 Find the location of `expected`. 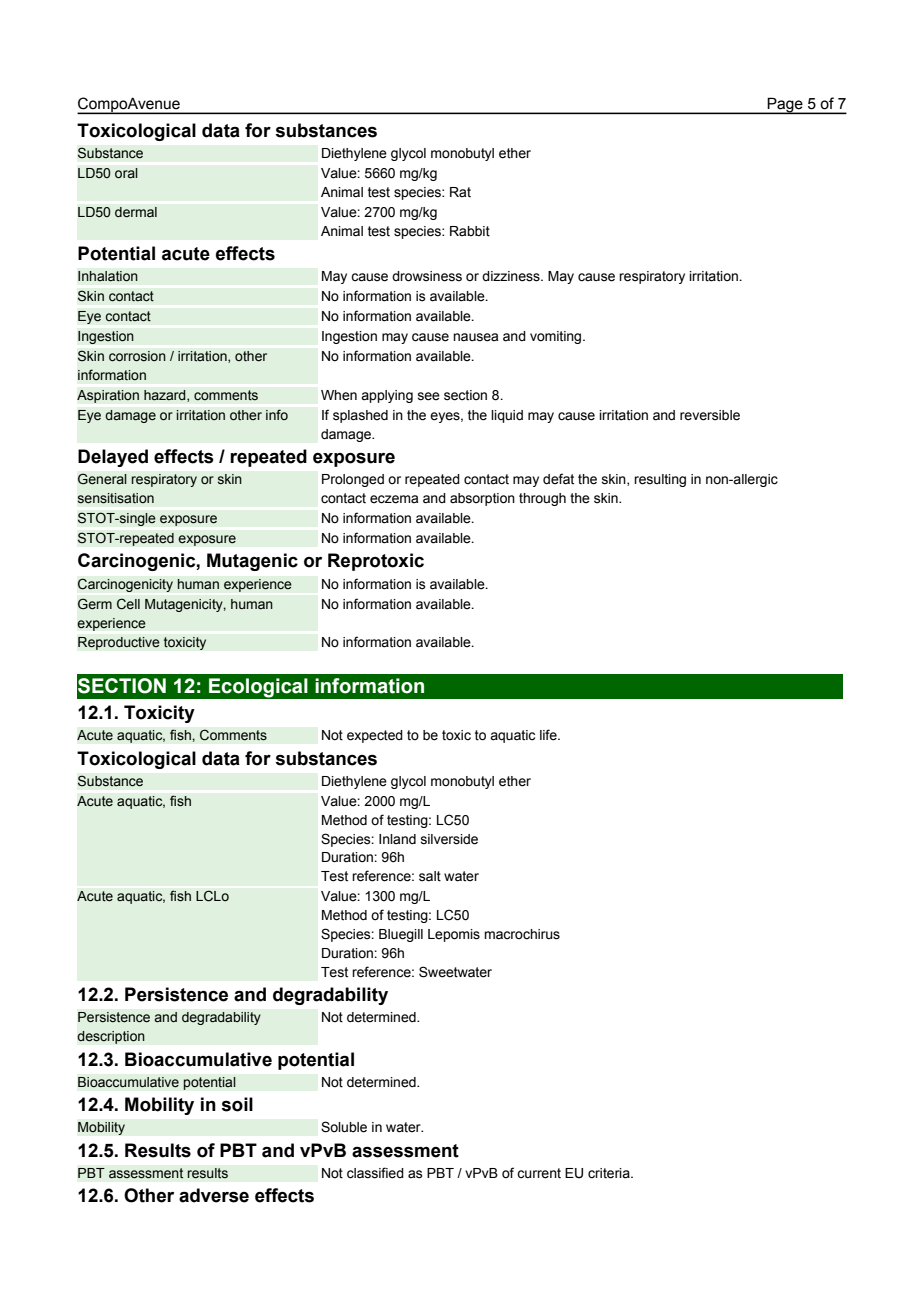

expected is located at coordinates (375, 736).
